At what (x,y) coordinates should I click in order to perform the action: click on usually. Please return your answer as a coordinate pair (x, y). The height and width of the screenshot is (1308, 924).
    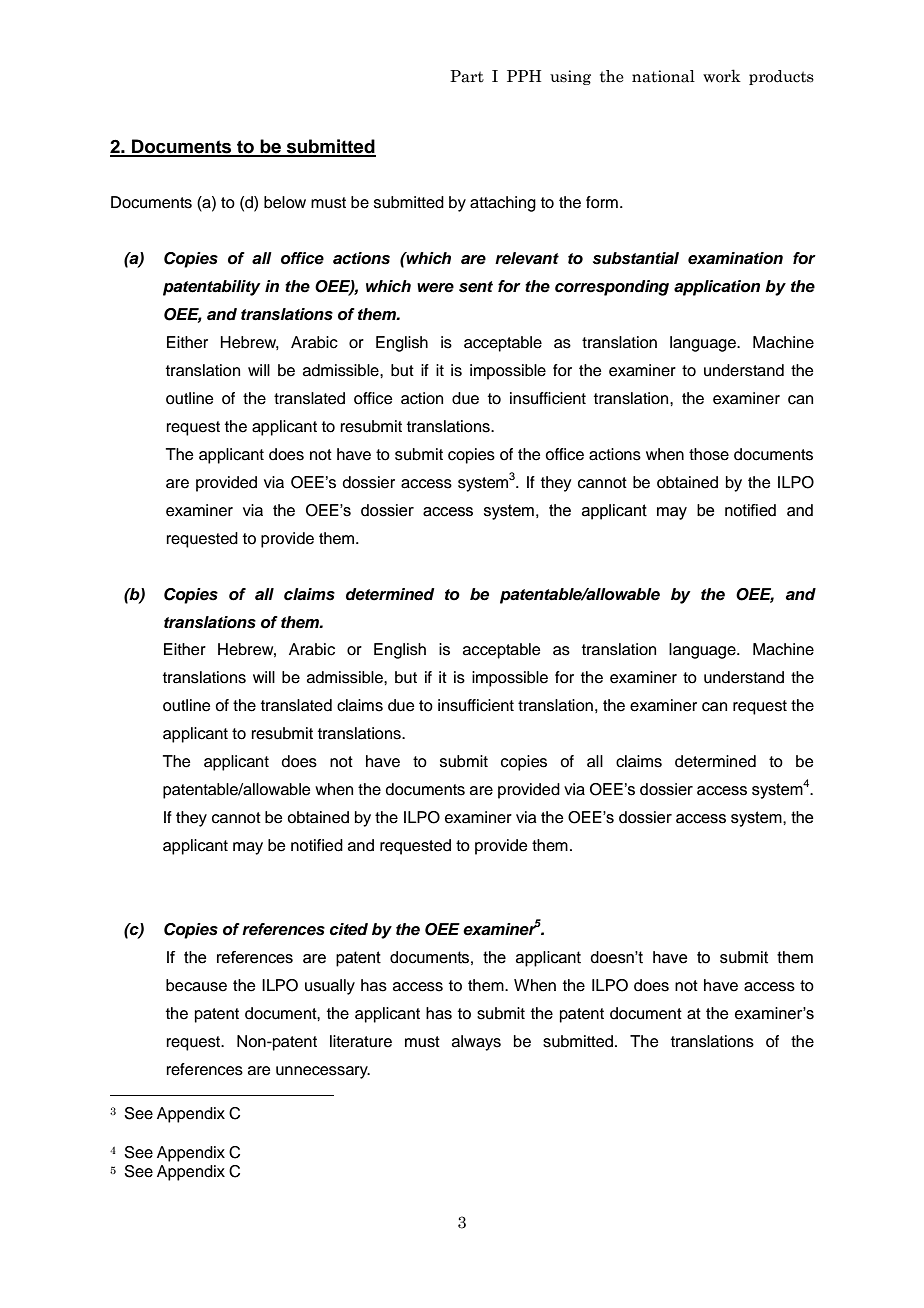
    Looking at the image, I should click on (330, 987).
